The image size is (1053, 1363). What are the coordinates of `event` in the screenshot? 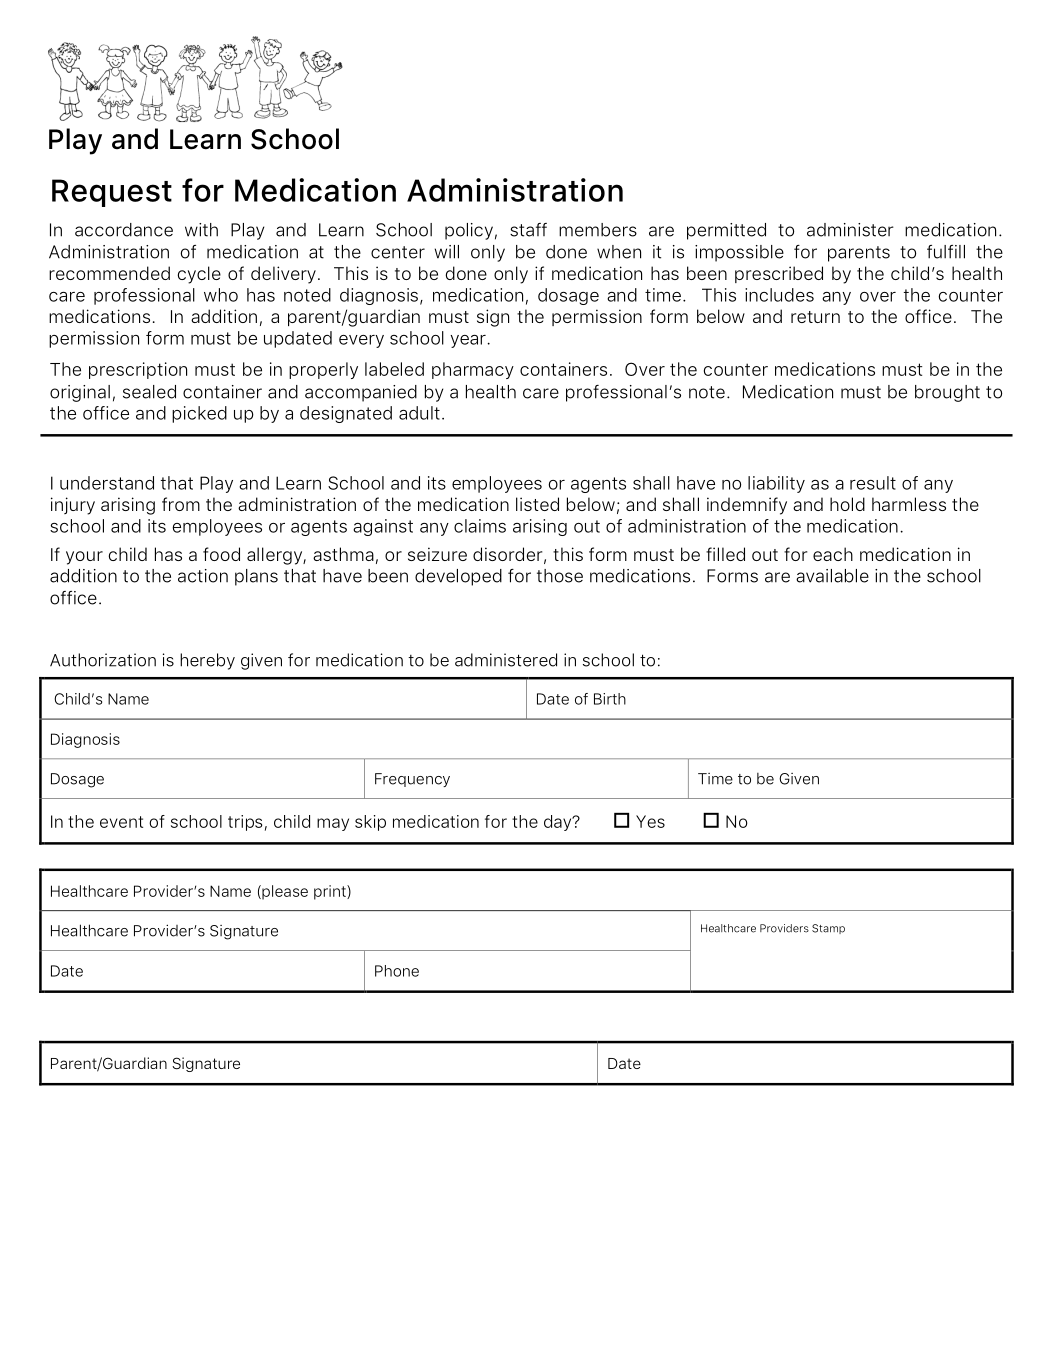 It's located at (121, 822).
